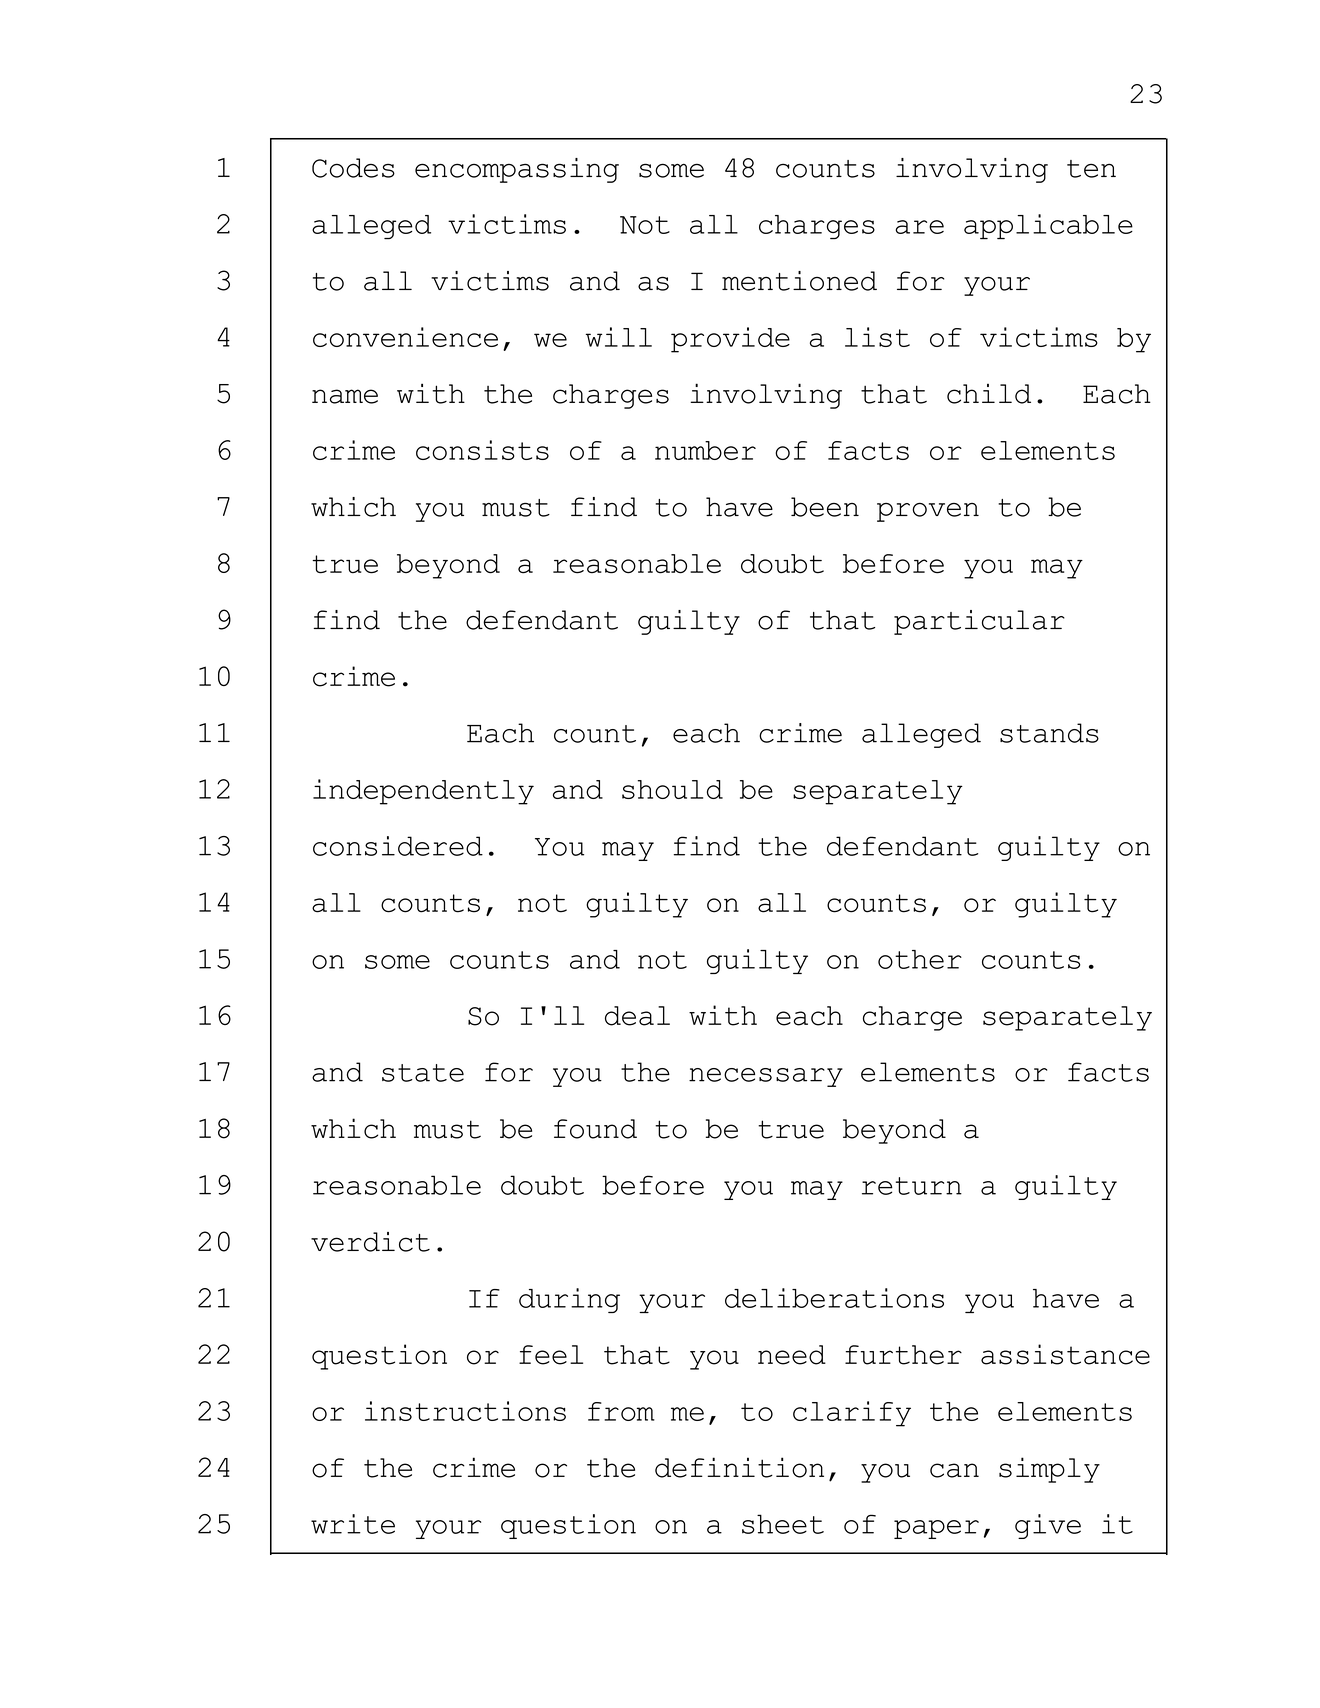 The height and width of the image is (1708, 1320). I want to click on stands, so click(1049, 733).
